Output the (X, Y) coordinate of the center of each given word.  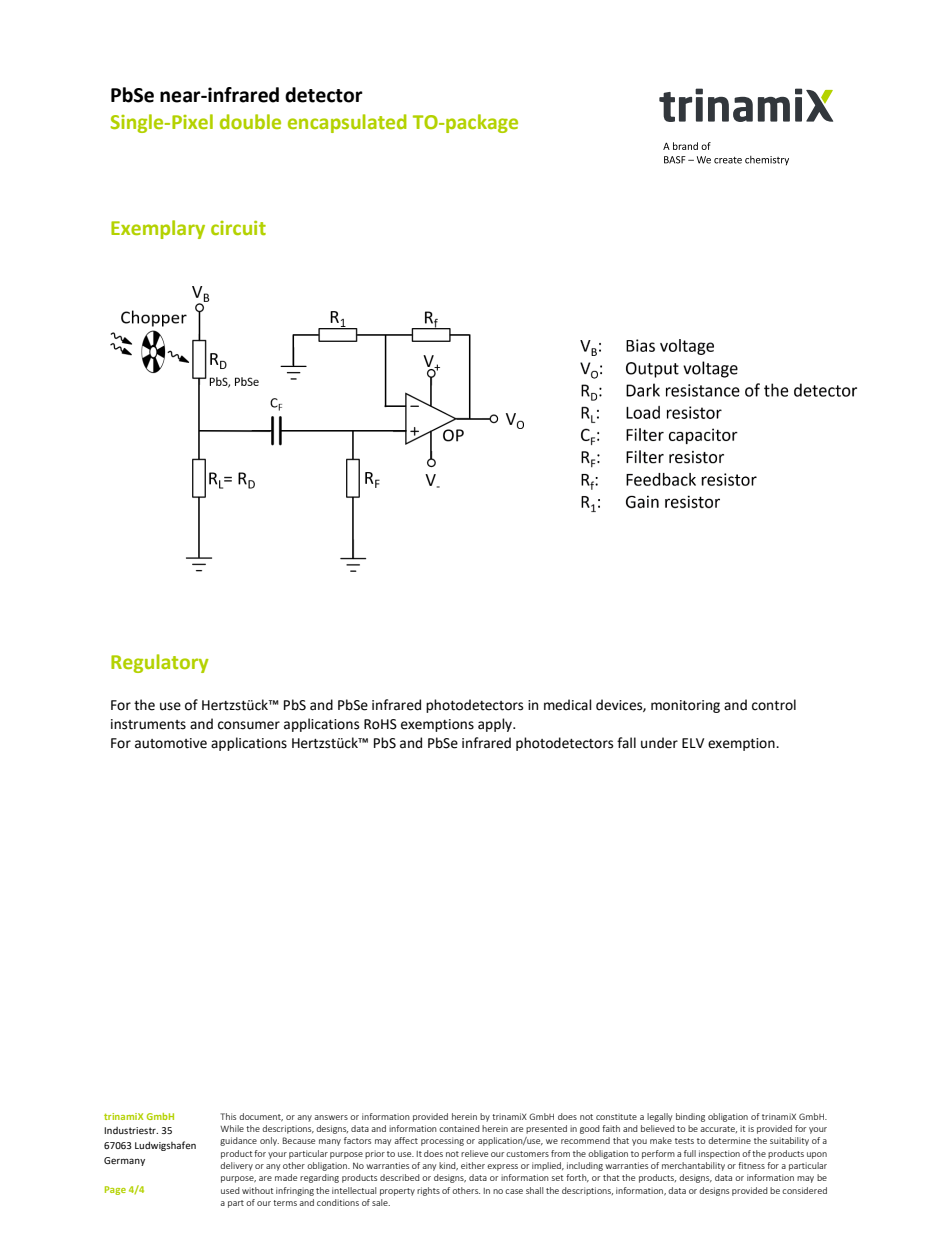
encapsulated (347, 123)
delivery (236, 1166)
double (250, 121)
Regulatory (160, 663)
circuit (238, 228)
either (473, 1165)
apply (496, 725)
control (774, 705)
